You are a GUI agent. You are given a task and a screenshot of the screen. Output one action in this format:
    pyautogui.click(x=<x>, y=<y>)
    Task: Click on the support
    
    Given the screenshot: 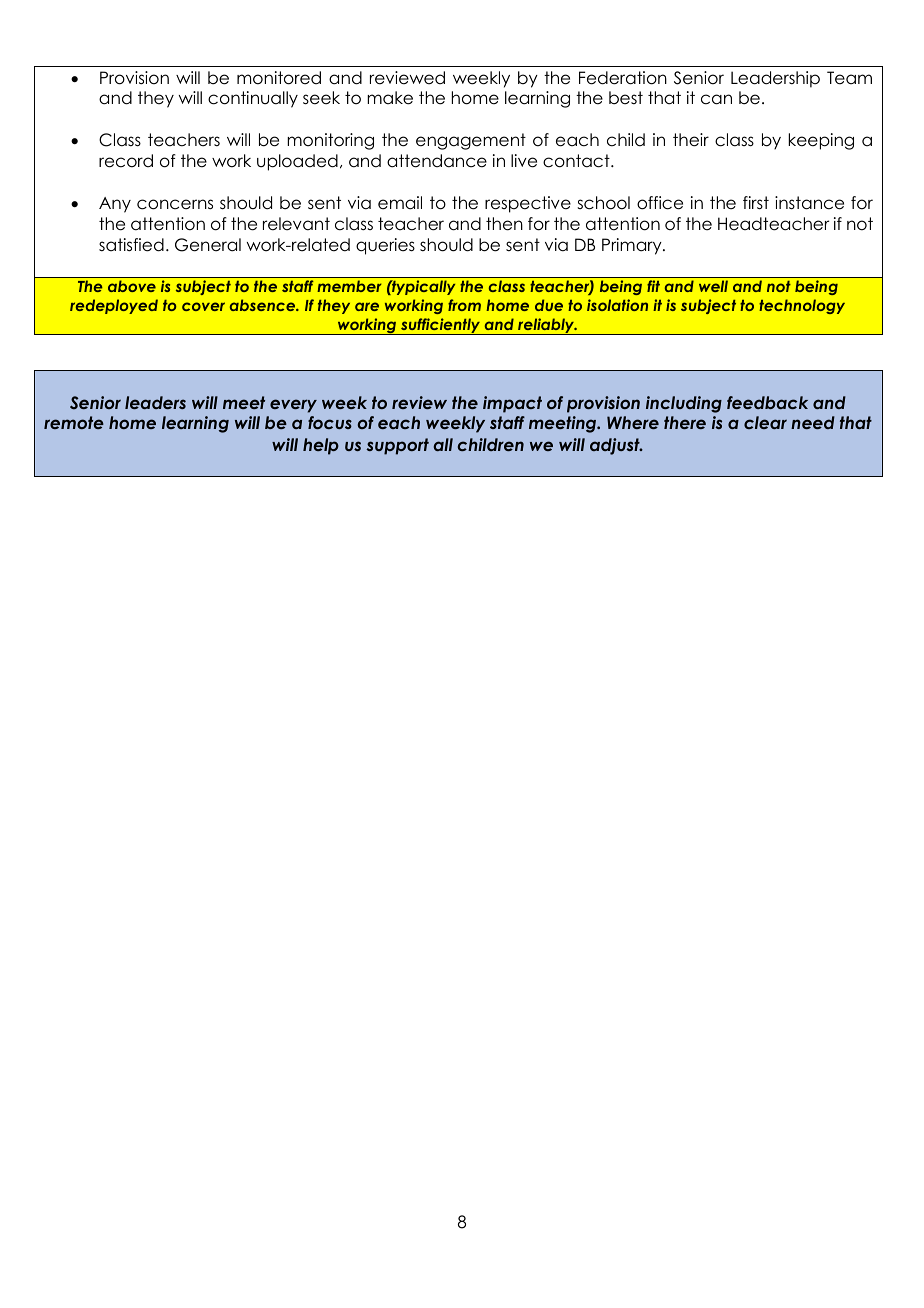 What is the action you would take?
    pyautogui.click(x=397, y=446)
